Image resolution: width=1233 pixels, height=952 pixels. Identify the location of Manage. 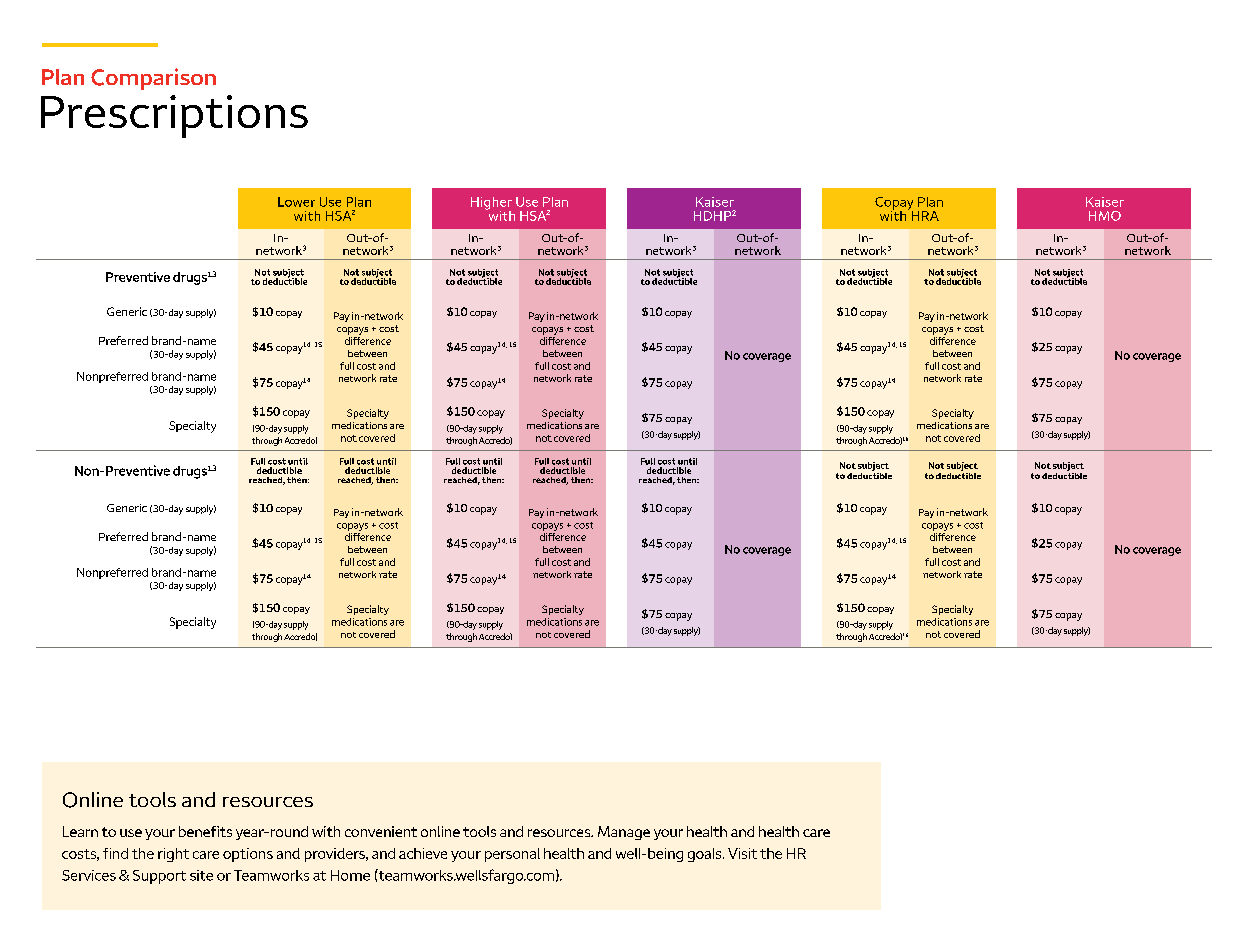
(624, 833).
